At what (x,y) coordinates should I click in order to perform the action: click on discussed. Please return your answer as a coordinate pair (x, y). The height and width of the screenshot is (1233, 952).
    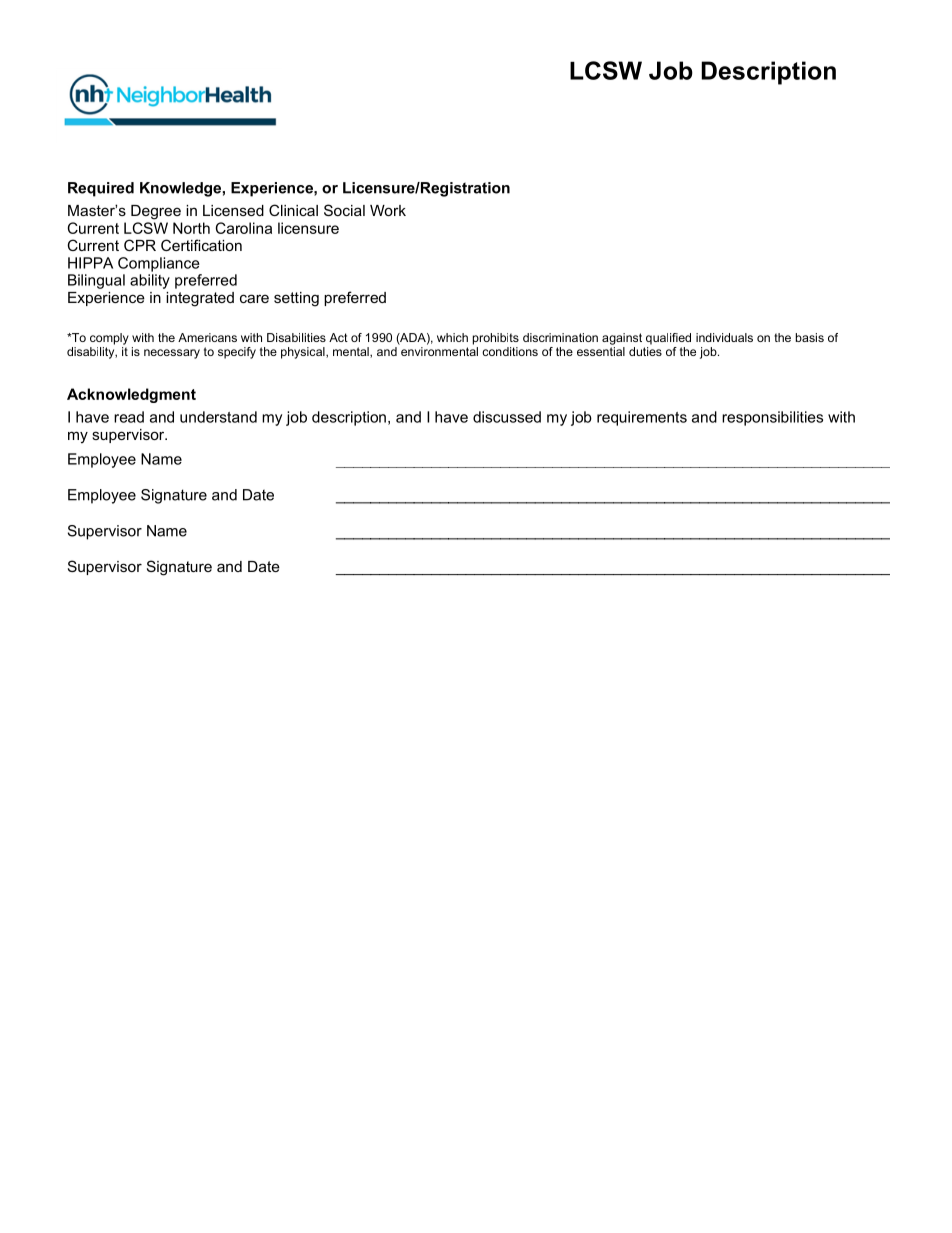
    Looking at the image, I should click on (507, 417).
